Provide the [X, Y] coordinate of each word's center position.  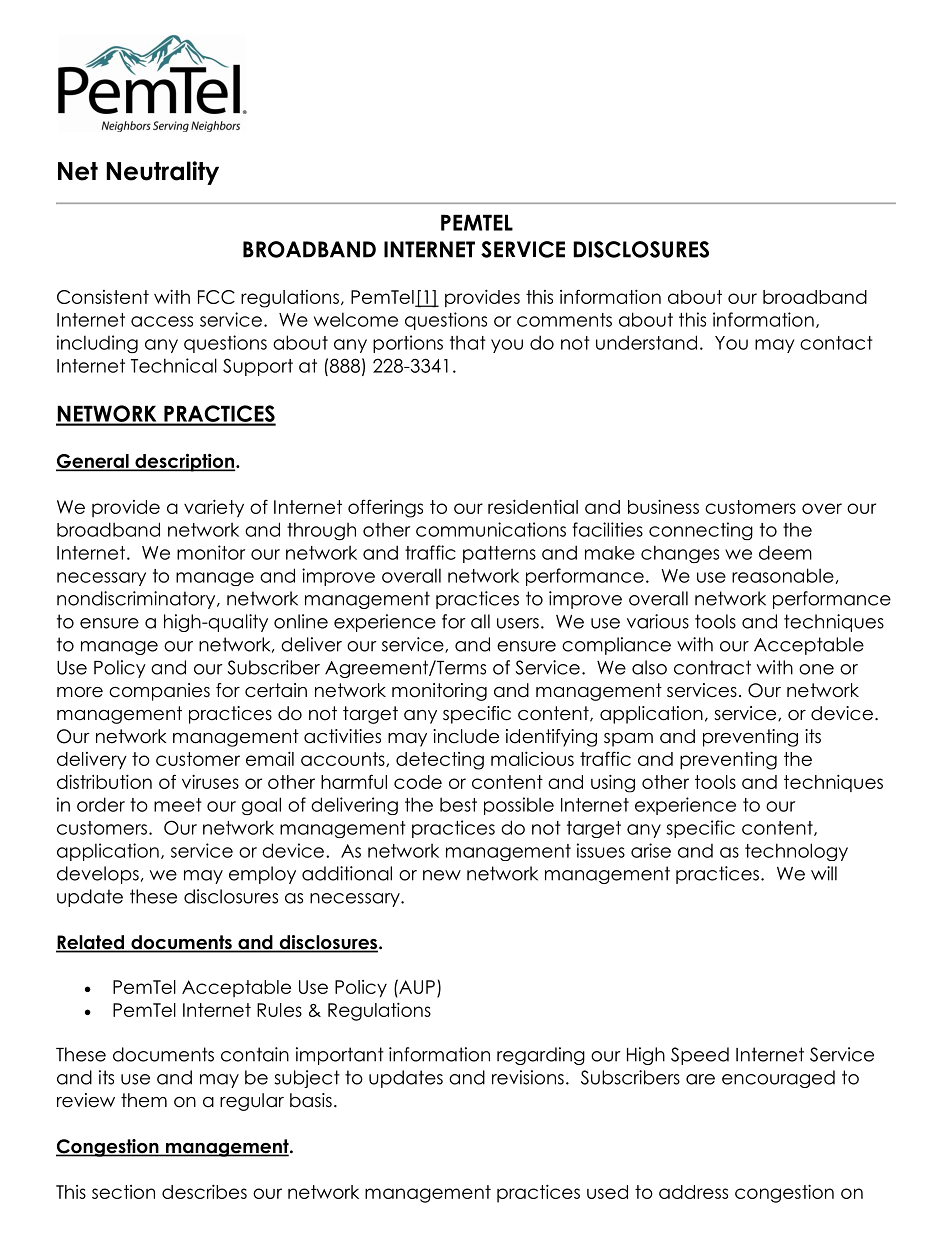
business [663, 506]
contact [836, 343]
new [442, 875]
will [824, 873]
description [185, 462]
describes [204, 1191]
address [693, 1192]
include [466, 736]
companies [159, 692]
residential [533, 506]
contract [712, 667]
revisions [528, 1077]
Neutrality [162, 173]
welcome [356, 319]
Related [91, 943]
